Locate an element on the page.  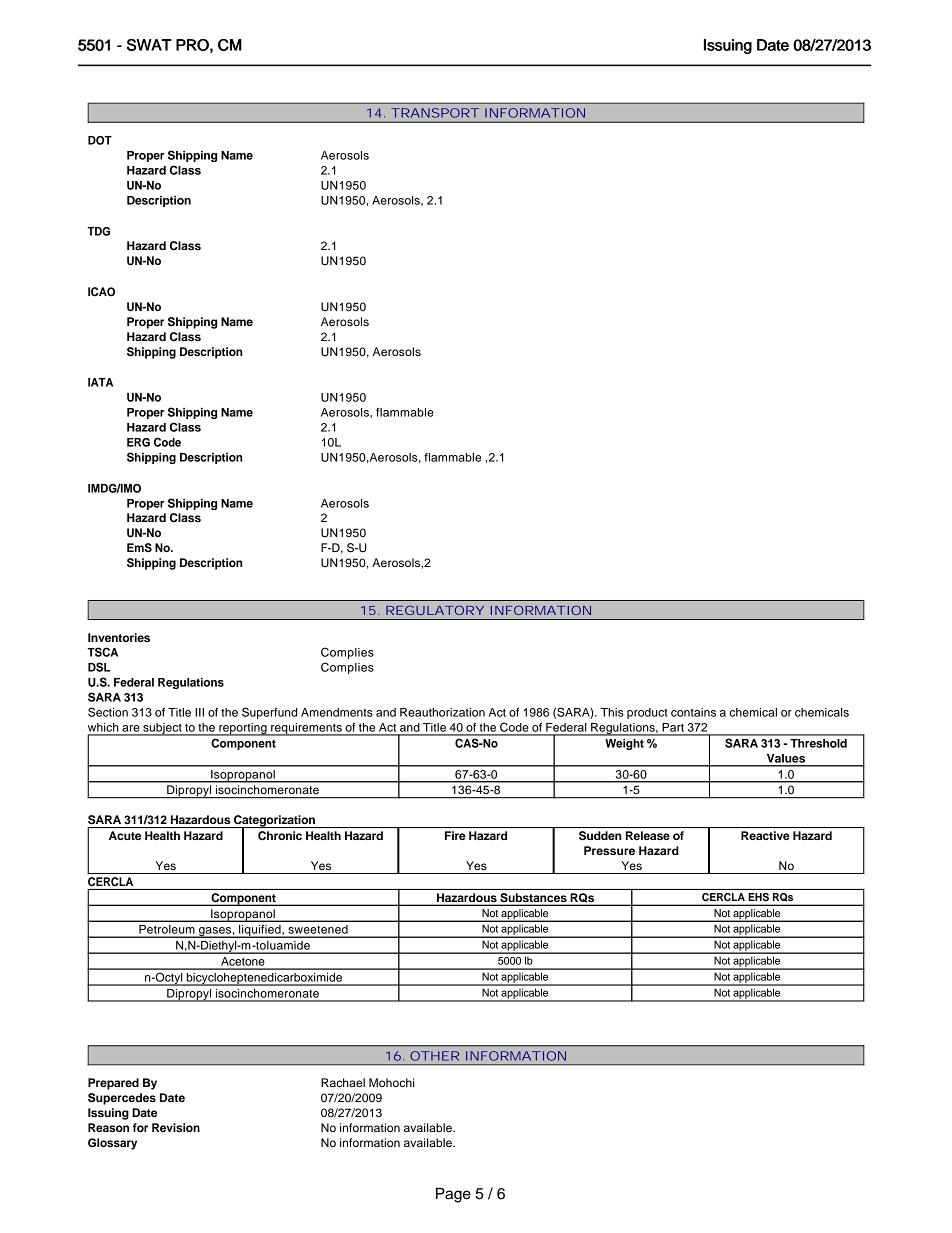
Fire is located at coordinates (455, 835).
